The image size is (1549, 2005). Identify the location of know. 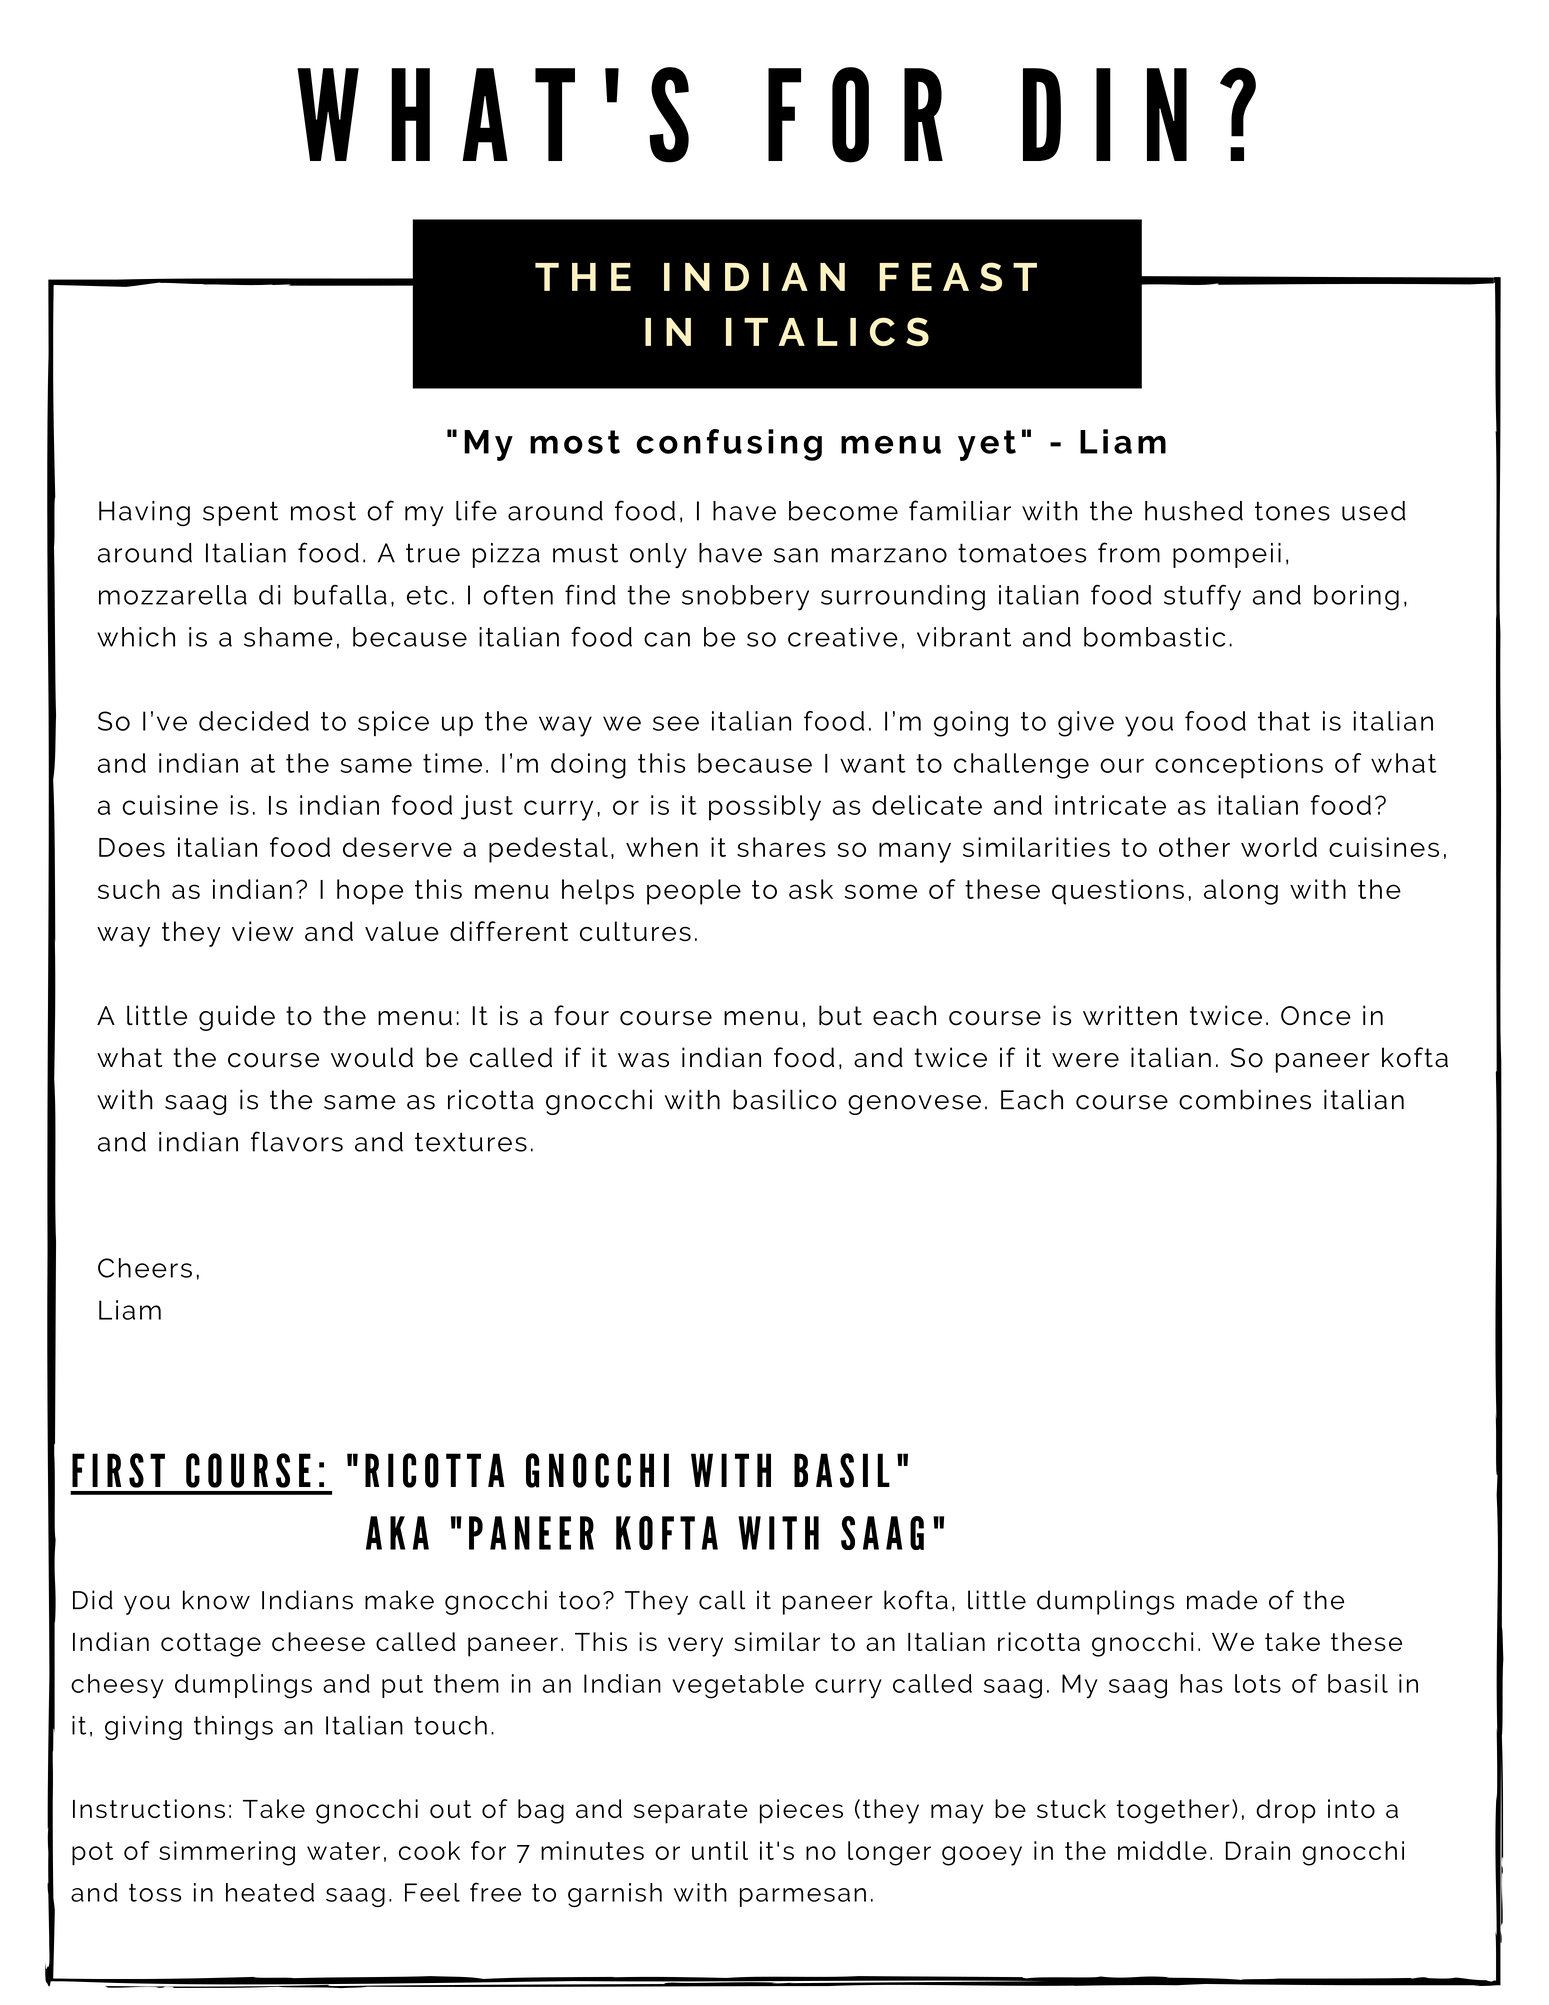
(216, 1600).
